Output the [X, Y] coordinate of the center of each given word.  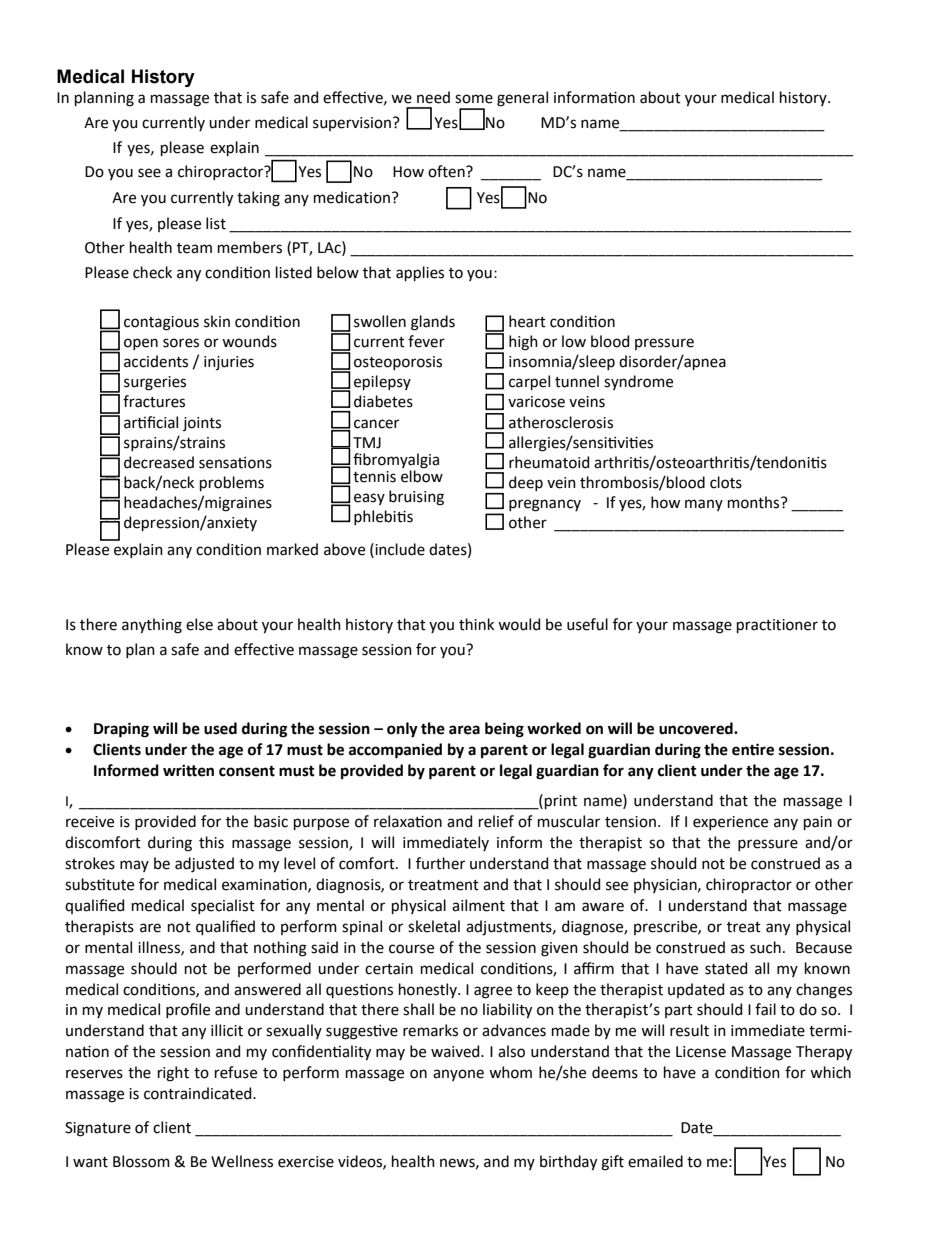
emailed [655, 1161]
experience [730, 823]
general [522, 99]
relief [496, 821]
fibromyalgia [396, 461]
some [474, 99]
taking [258, 199]
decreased [159, 462]
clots [726, 482]
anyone [458, 1075]
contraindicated [199, 1093]
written [188, 770]
